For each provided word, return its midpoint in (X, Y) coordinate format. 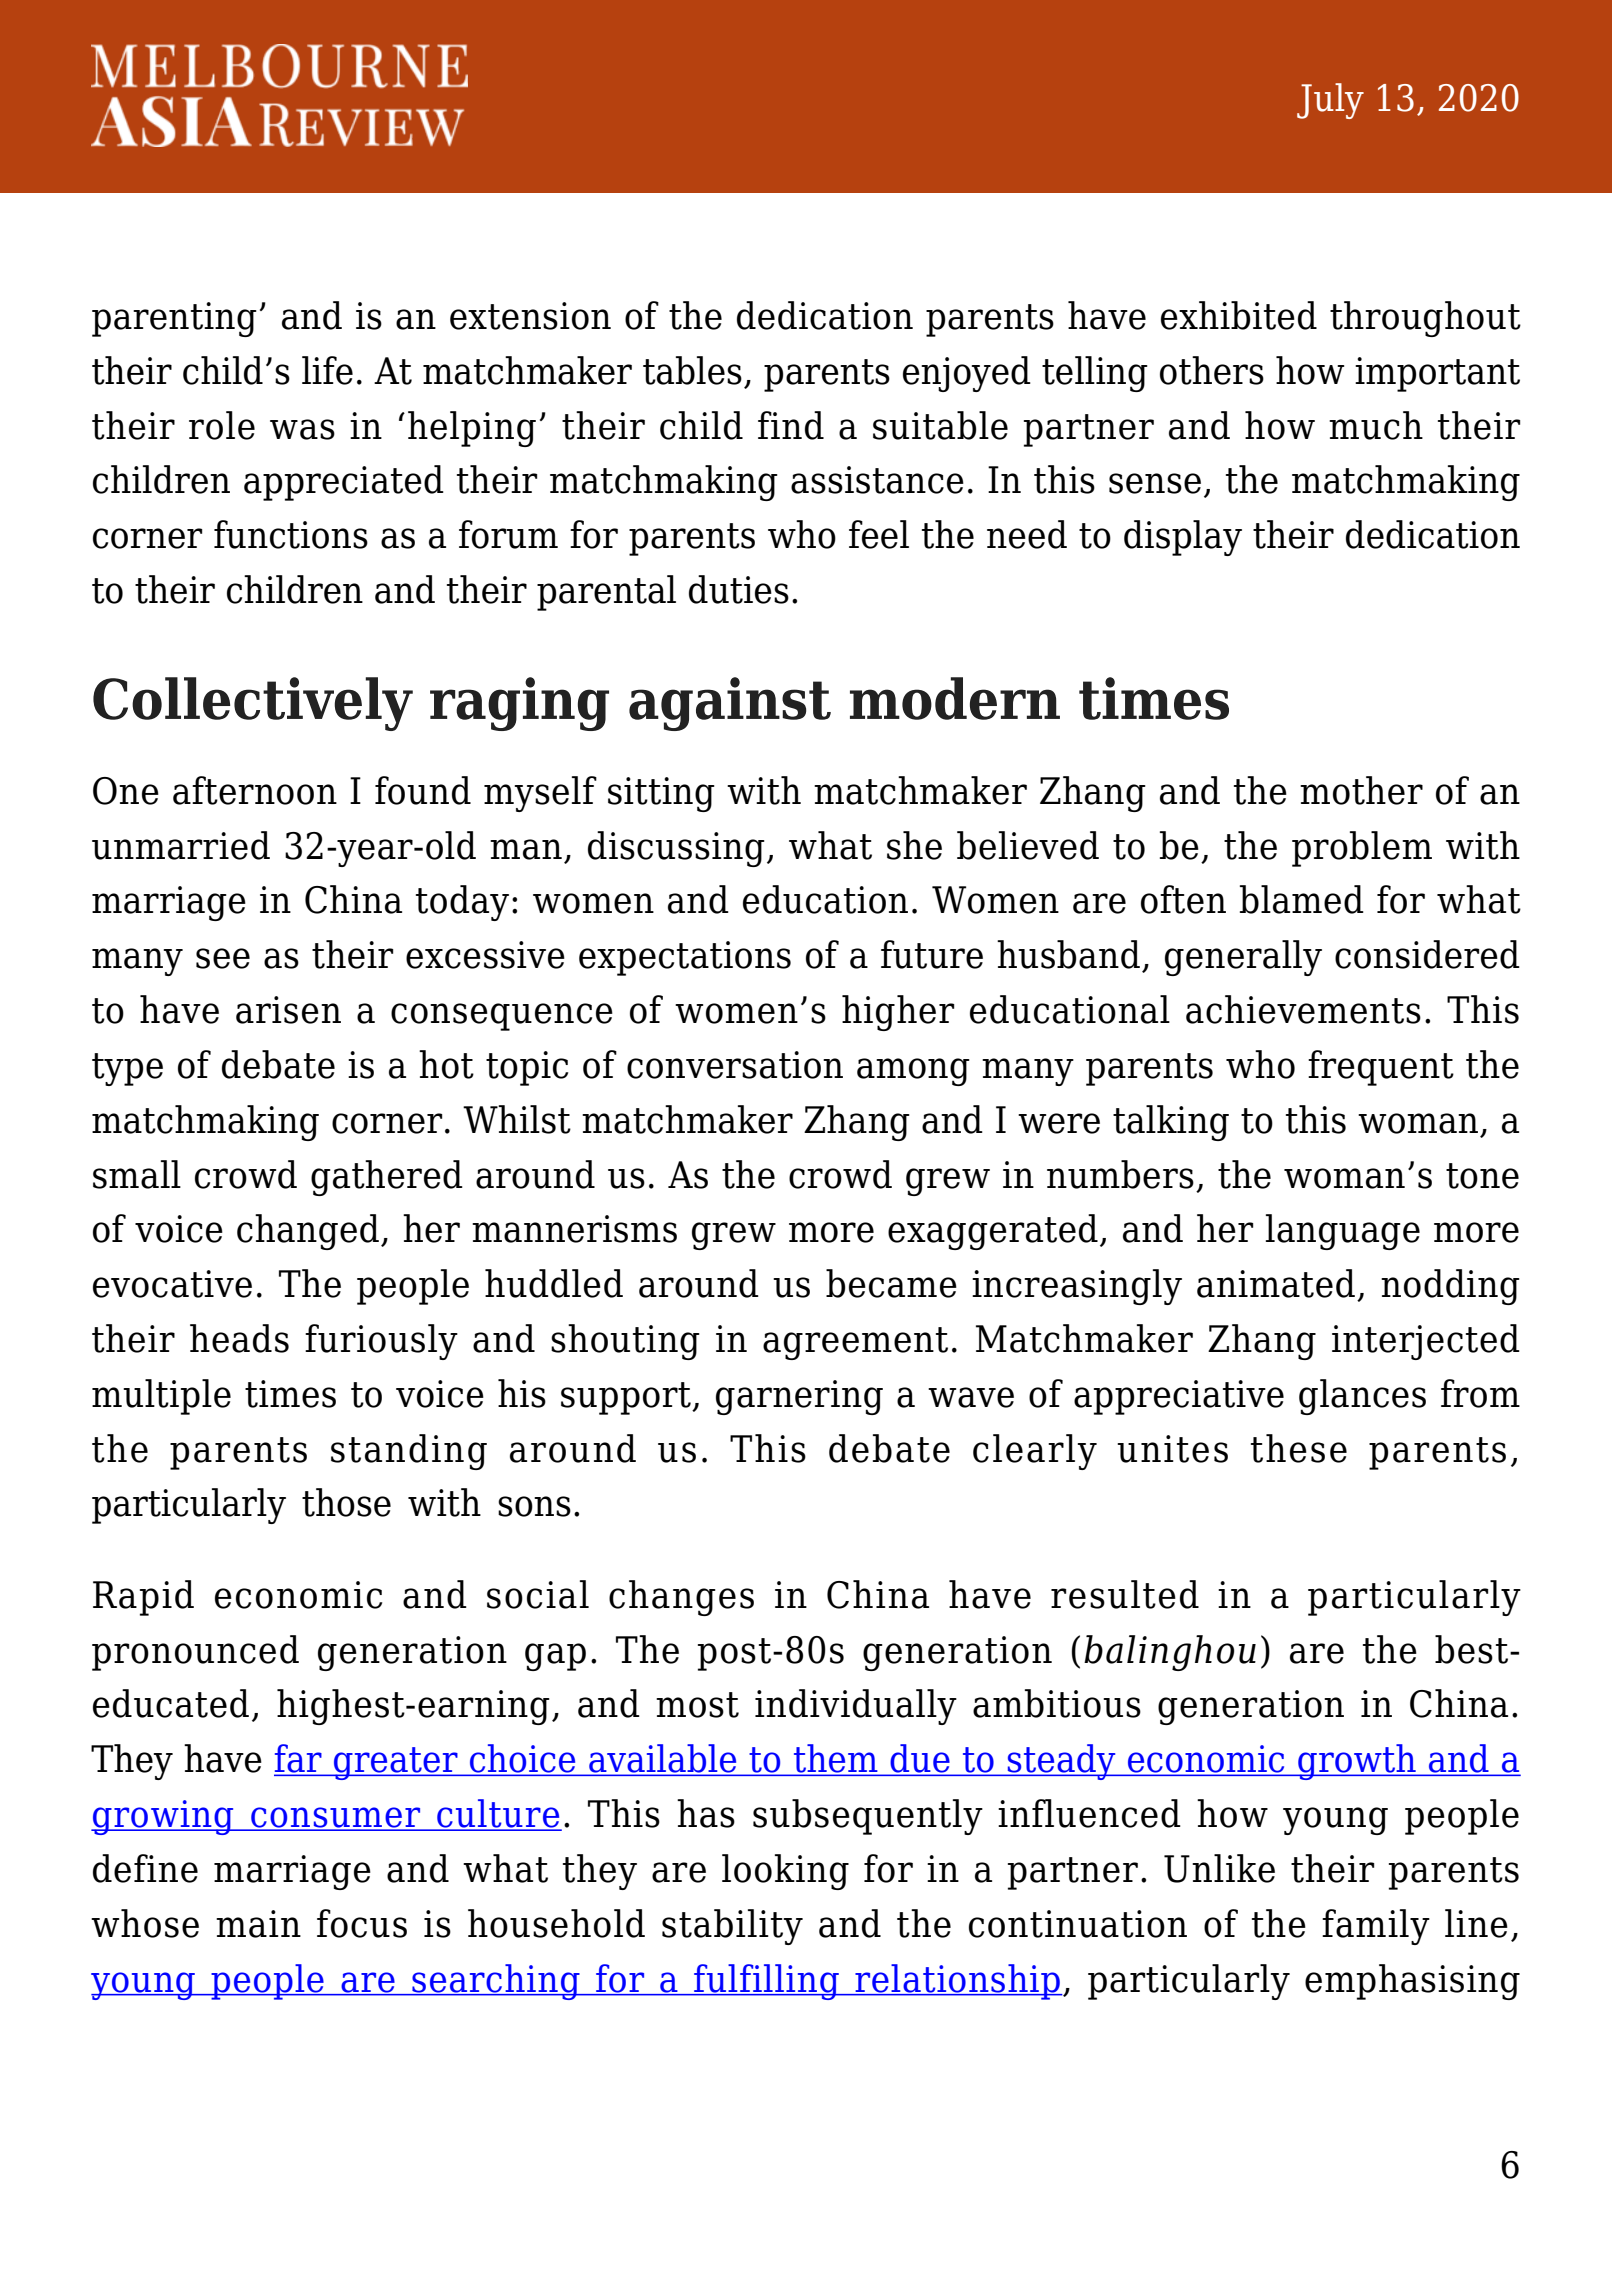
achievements (1303, 1009)
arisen (288, 1010)
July (1330, 101)
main (258, 1924)
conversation (735, 1065)
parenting (174, 319)
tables (692, 370)
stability (732, 1927)
